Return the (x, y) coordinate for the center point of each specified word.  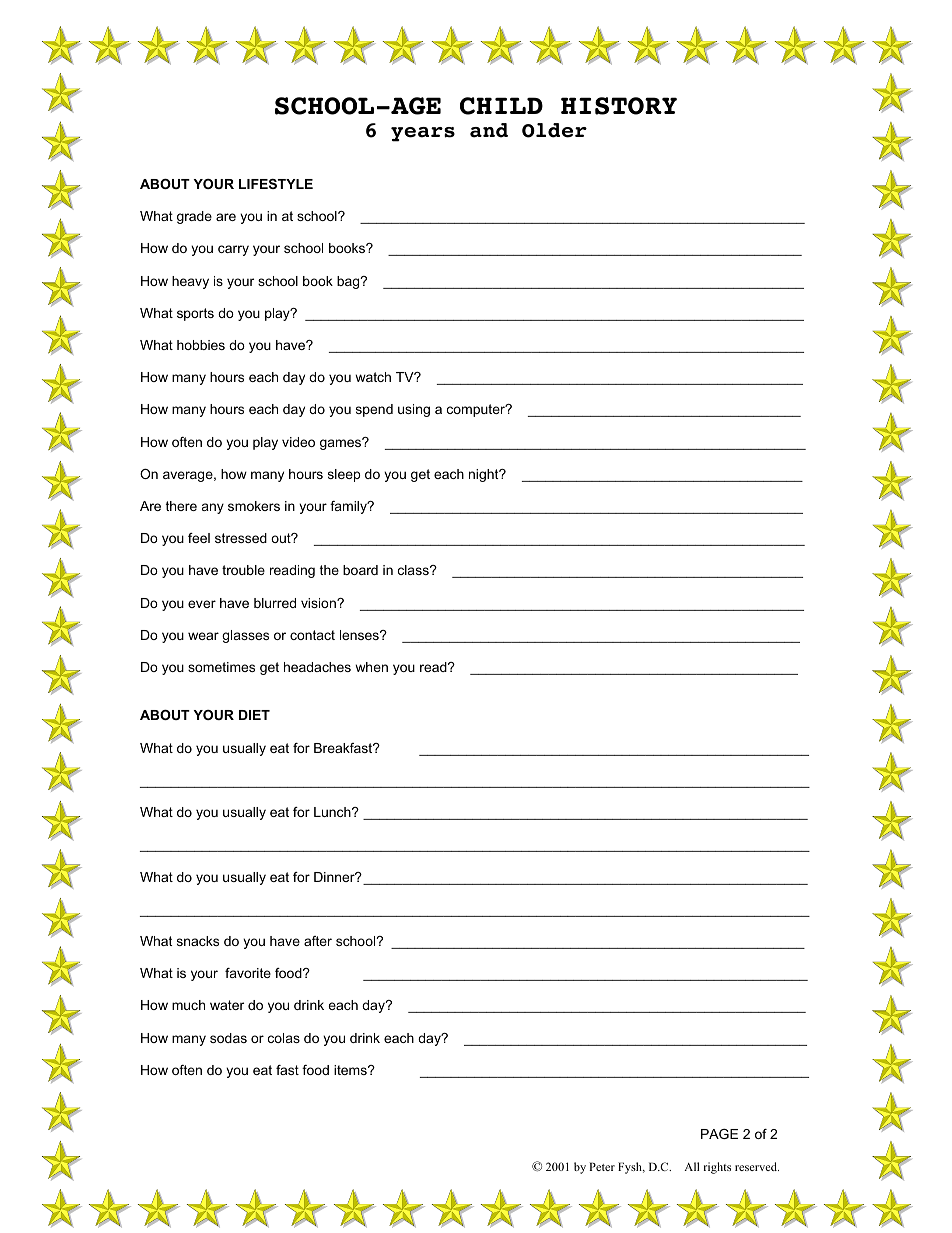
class (414, 570)
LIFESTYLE (276, 184)
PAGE (719, 1134)
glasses (245, 636)
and (489, 130)
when (371, 667)
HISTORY (619, 106)
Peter (602, 1166)
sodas (228, 1038)
